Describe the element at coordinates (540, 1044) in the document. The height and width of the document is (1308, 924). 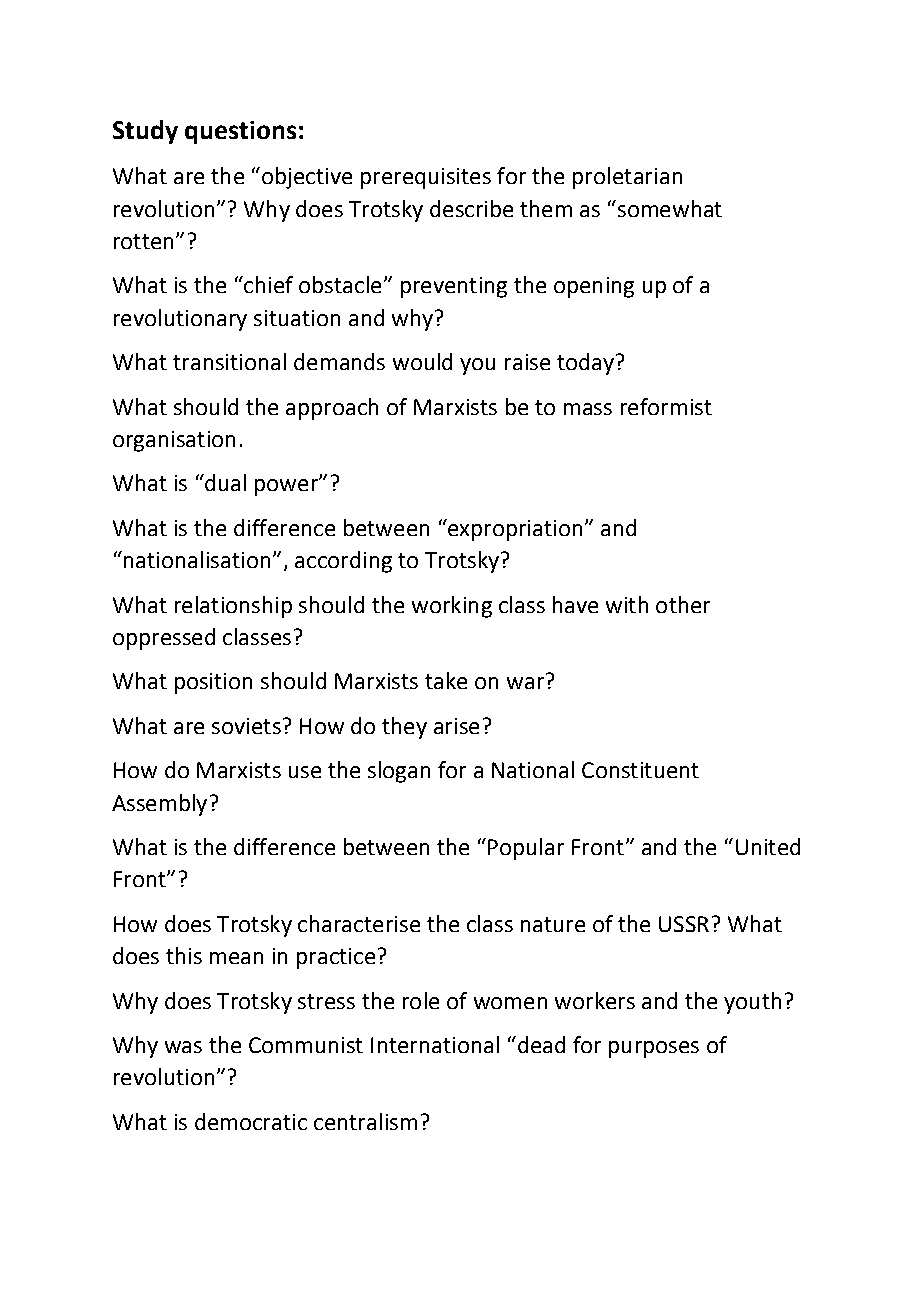
I see `dead` at that location.
